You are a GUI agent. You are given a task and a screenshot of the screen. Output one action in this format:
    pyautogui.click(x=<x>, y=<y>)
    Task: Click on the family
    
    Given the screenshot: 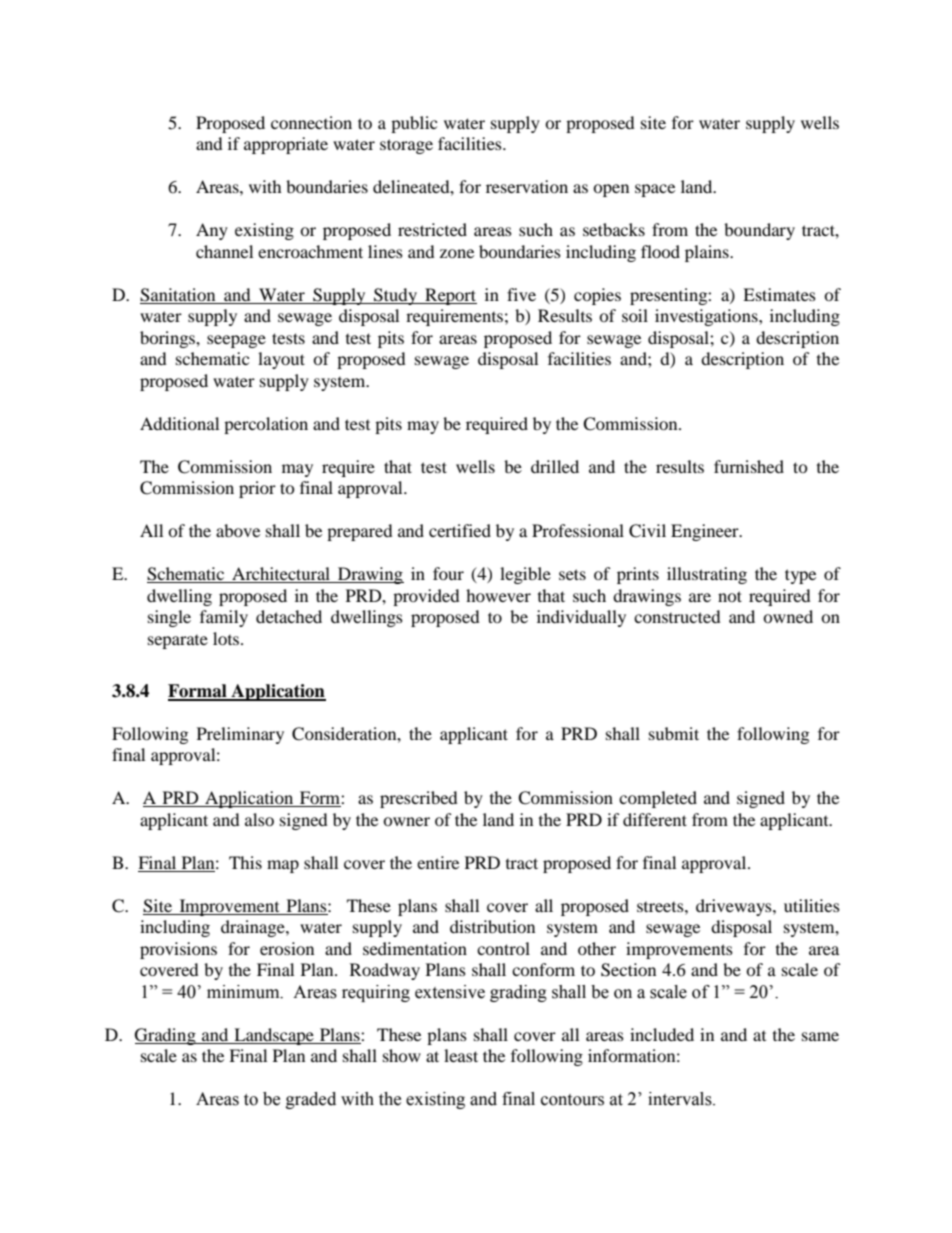 What is the action you would take?
    pyautogui.click(x=224, y=618)
